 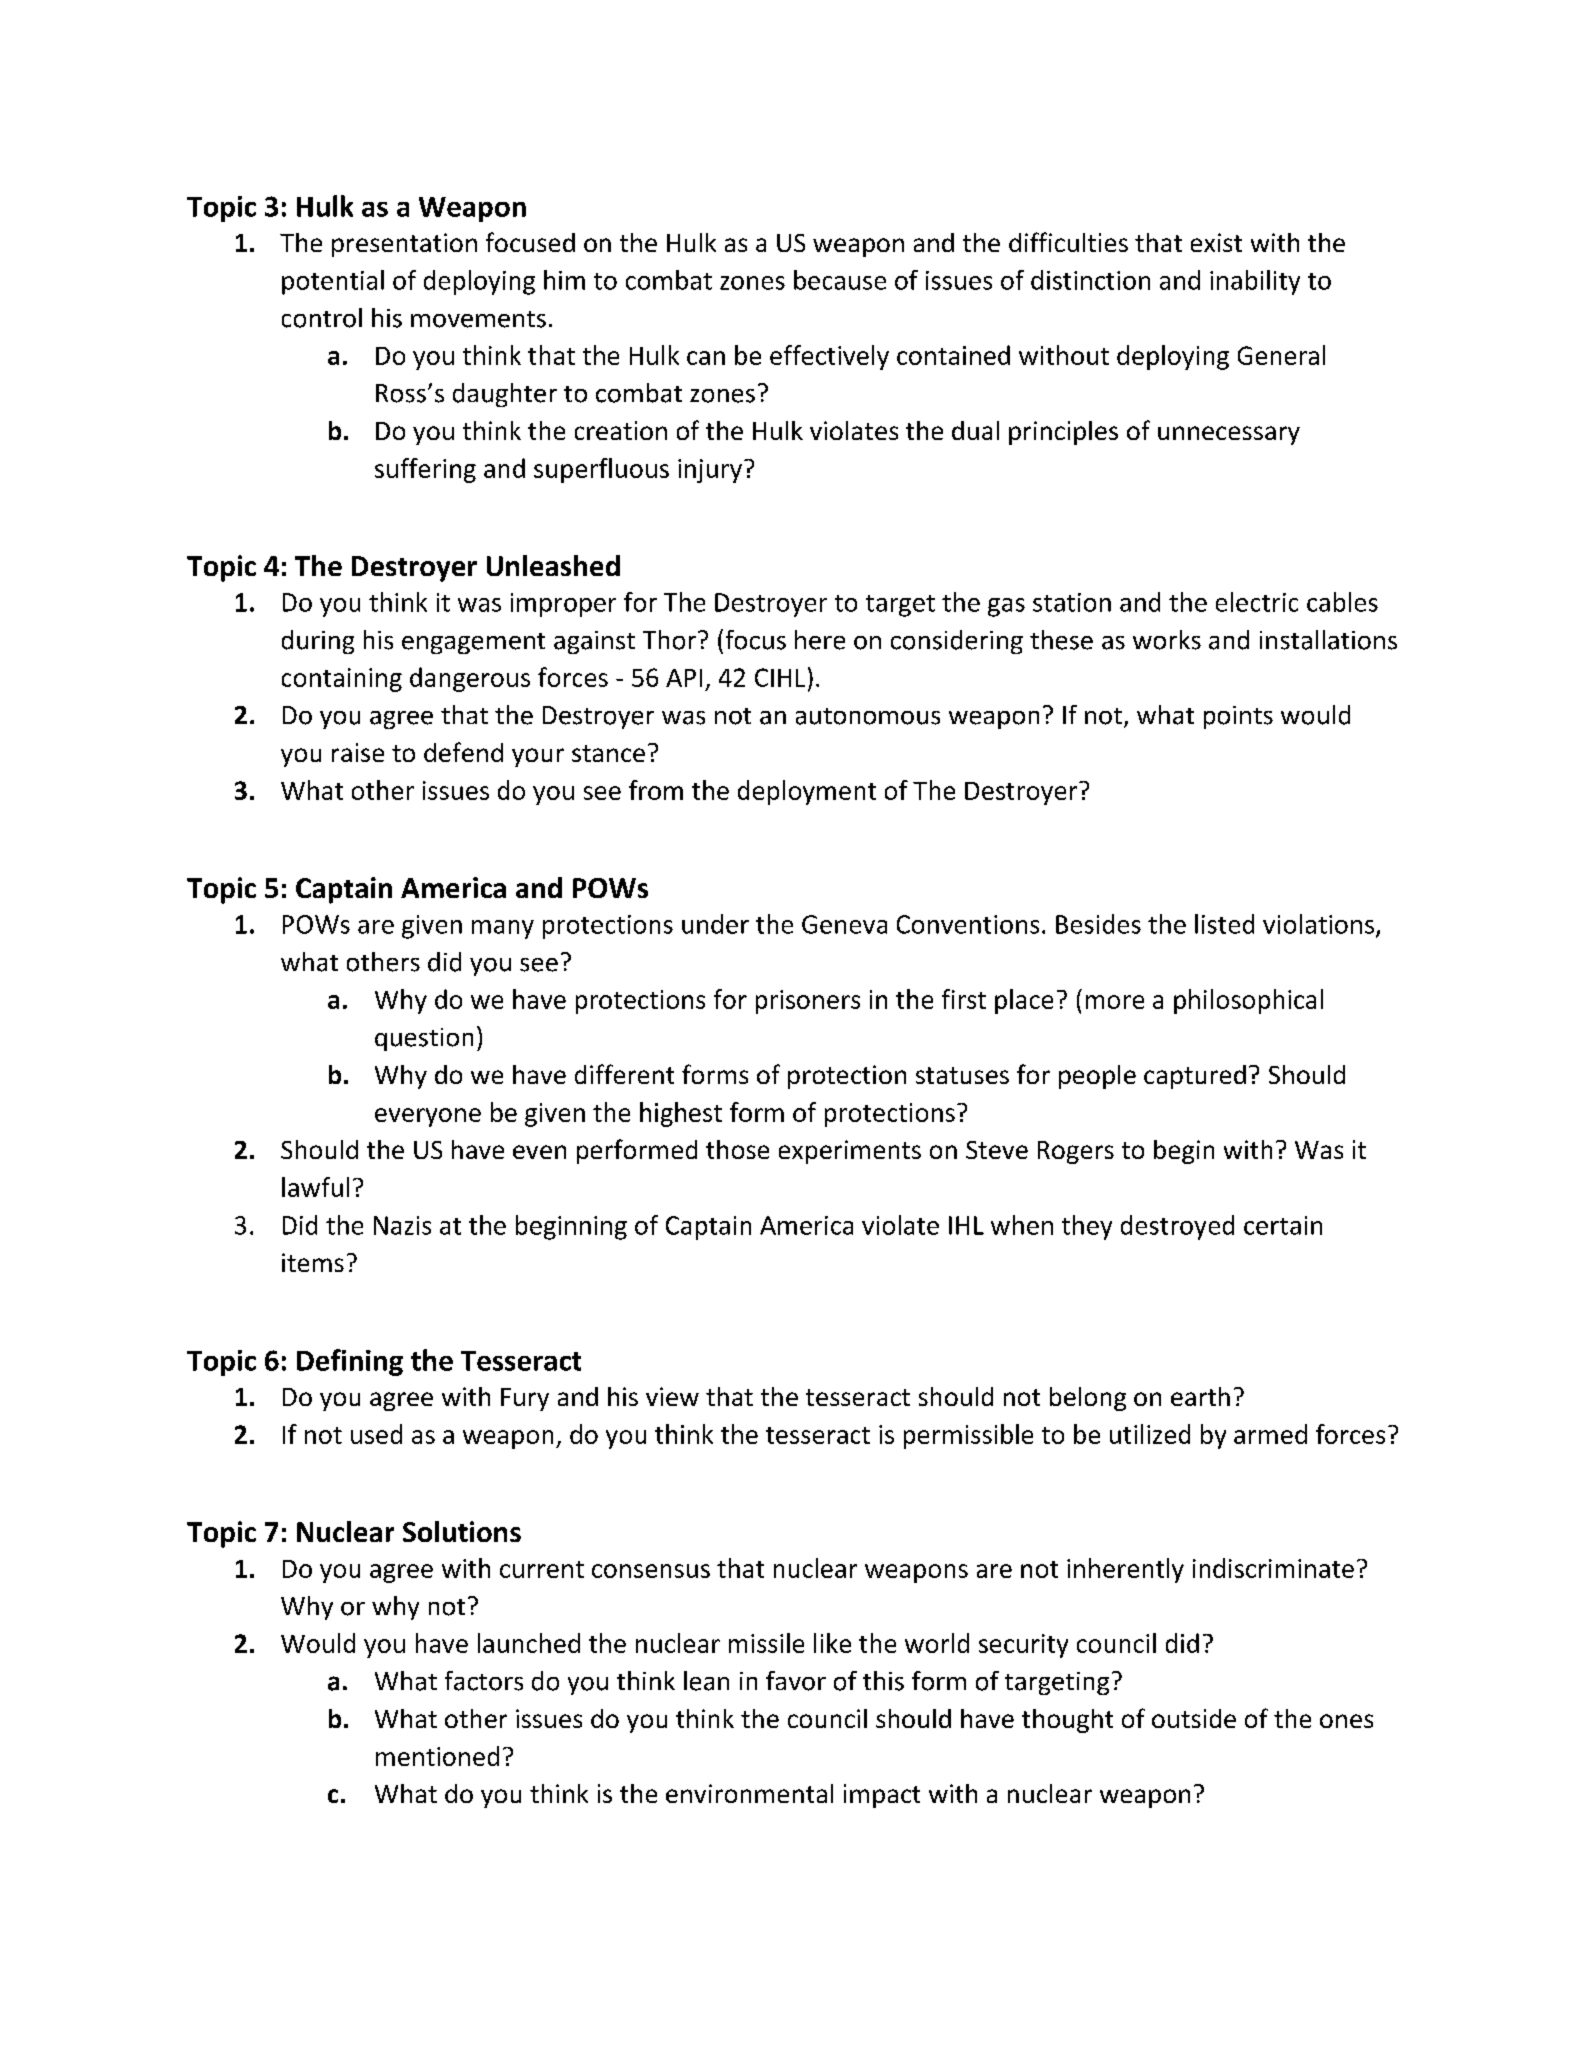 I want to click on considering, so click(x=957, y=642).
